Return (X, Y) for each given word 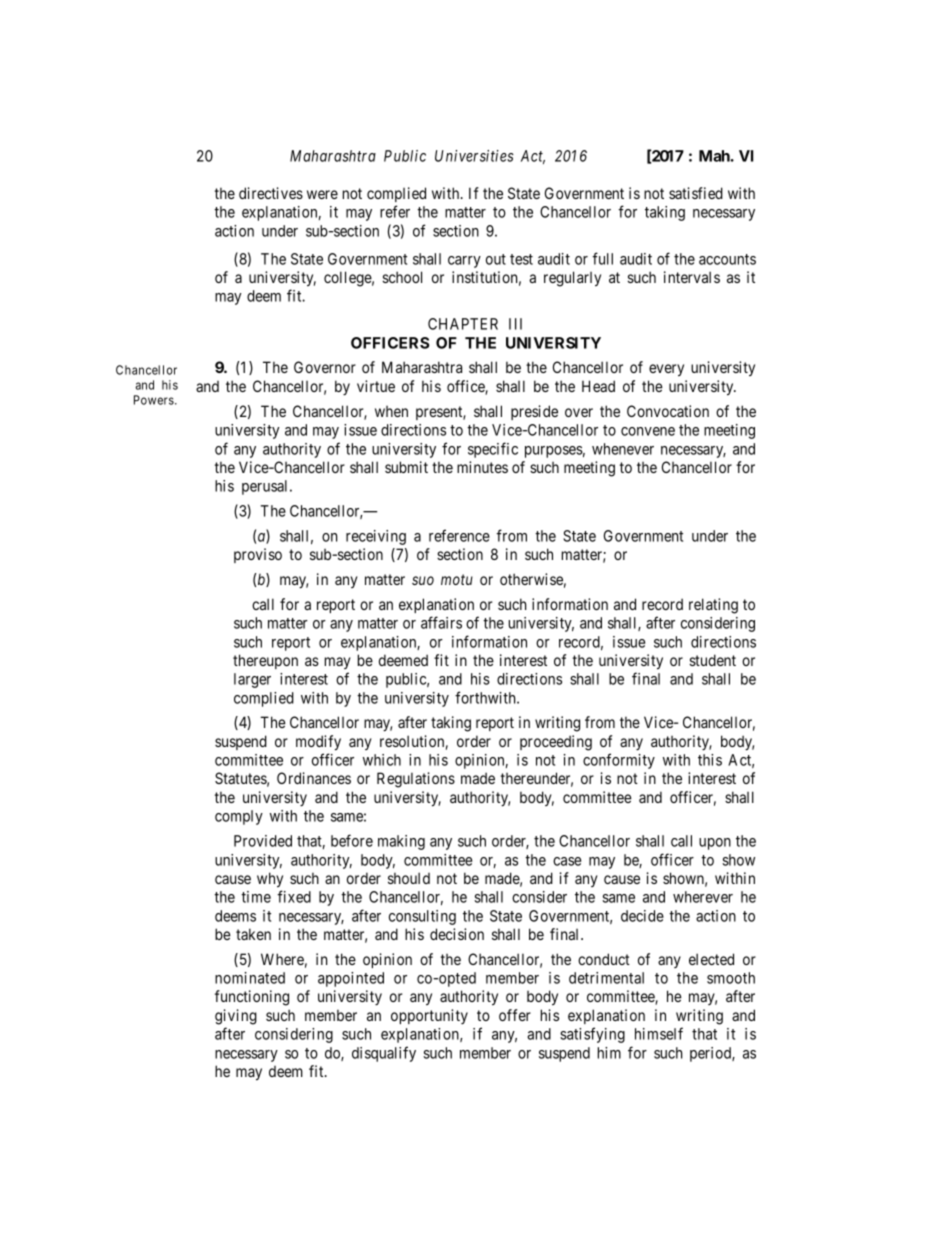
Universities (474, 156)
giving (236, 1017)
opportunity (429, 1016)
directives (271, 193)
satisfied (696, 193)
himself (659, 1033)
